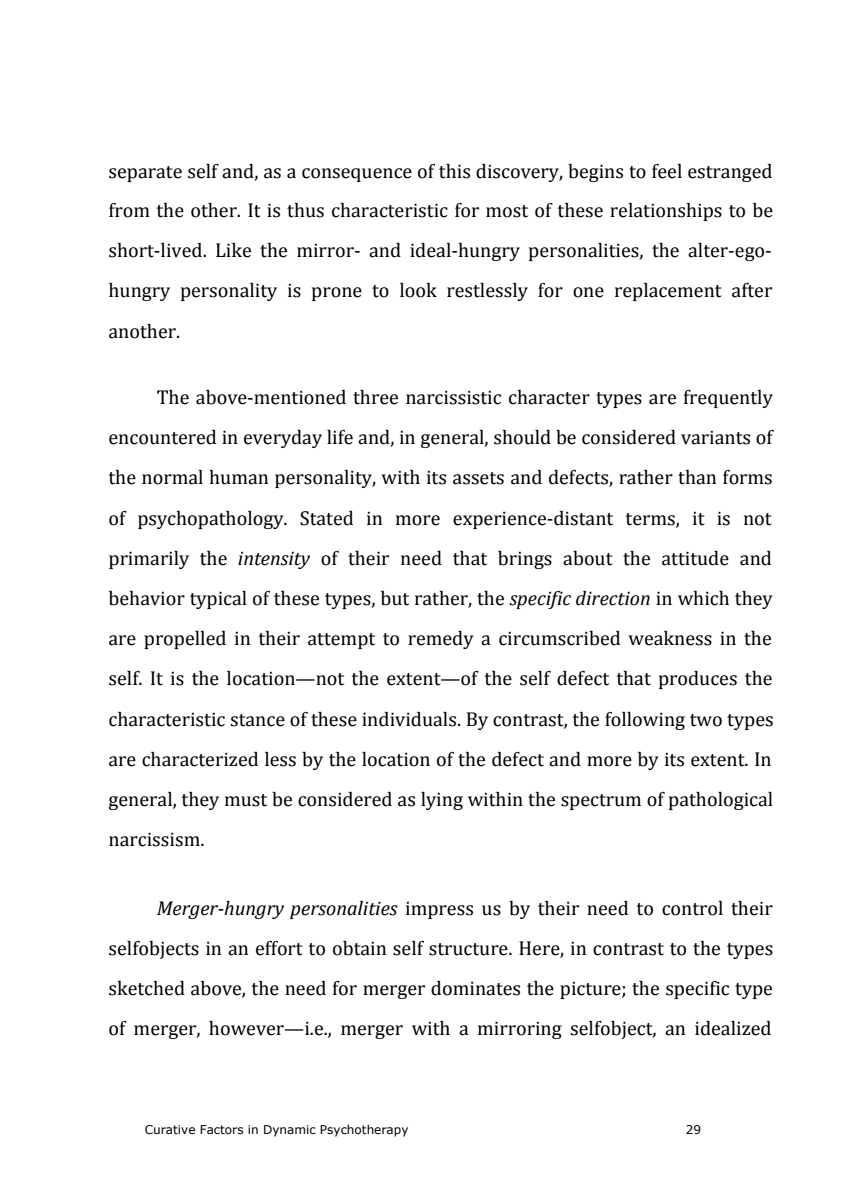  I want to click on weakness, so click(670, 638).
